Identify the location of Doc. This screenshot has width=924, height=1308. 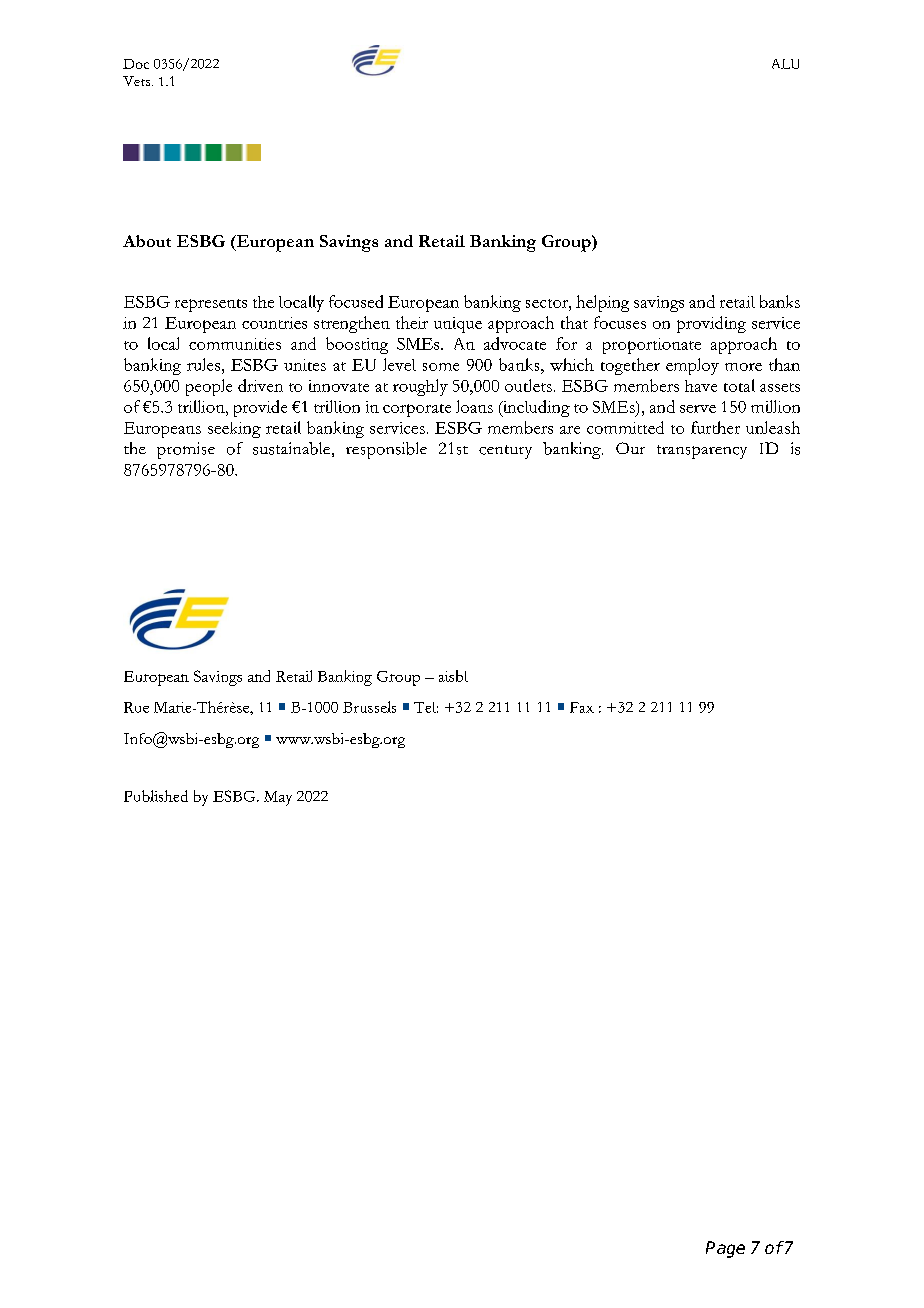
(136, 64).
